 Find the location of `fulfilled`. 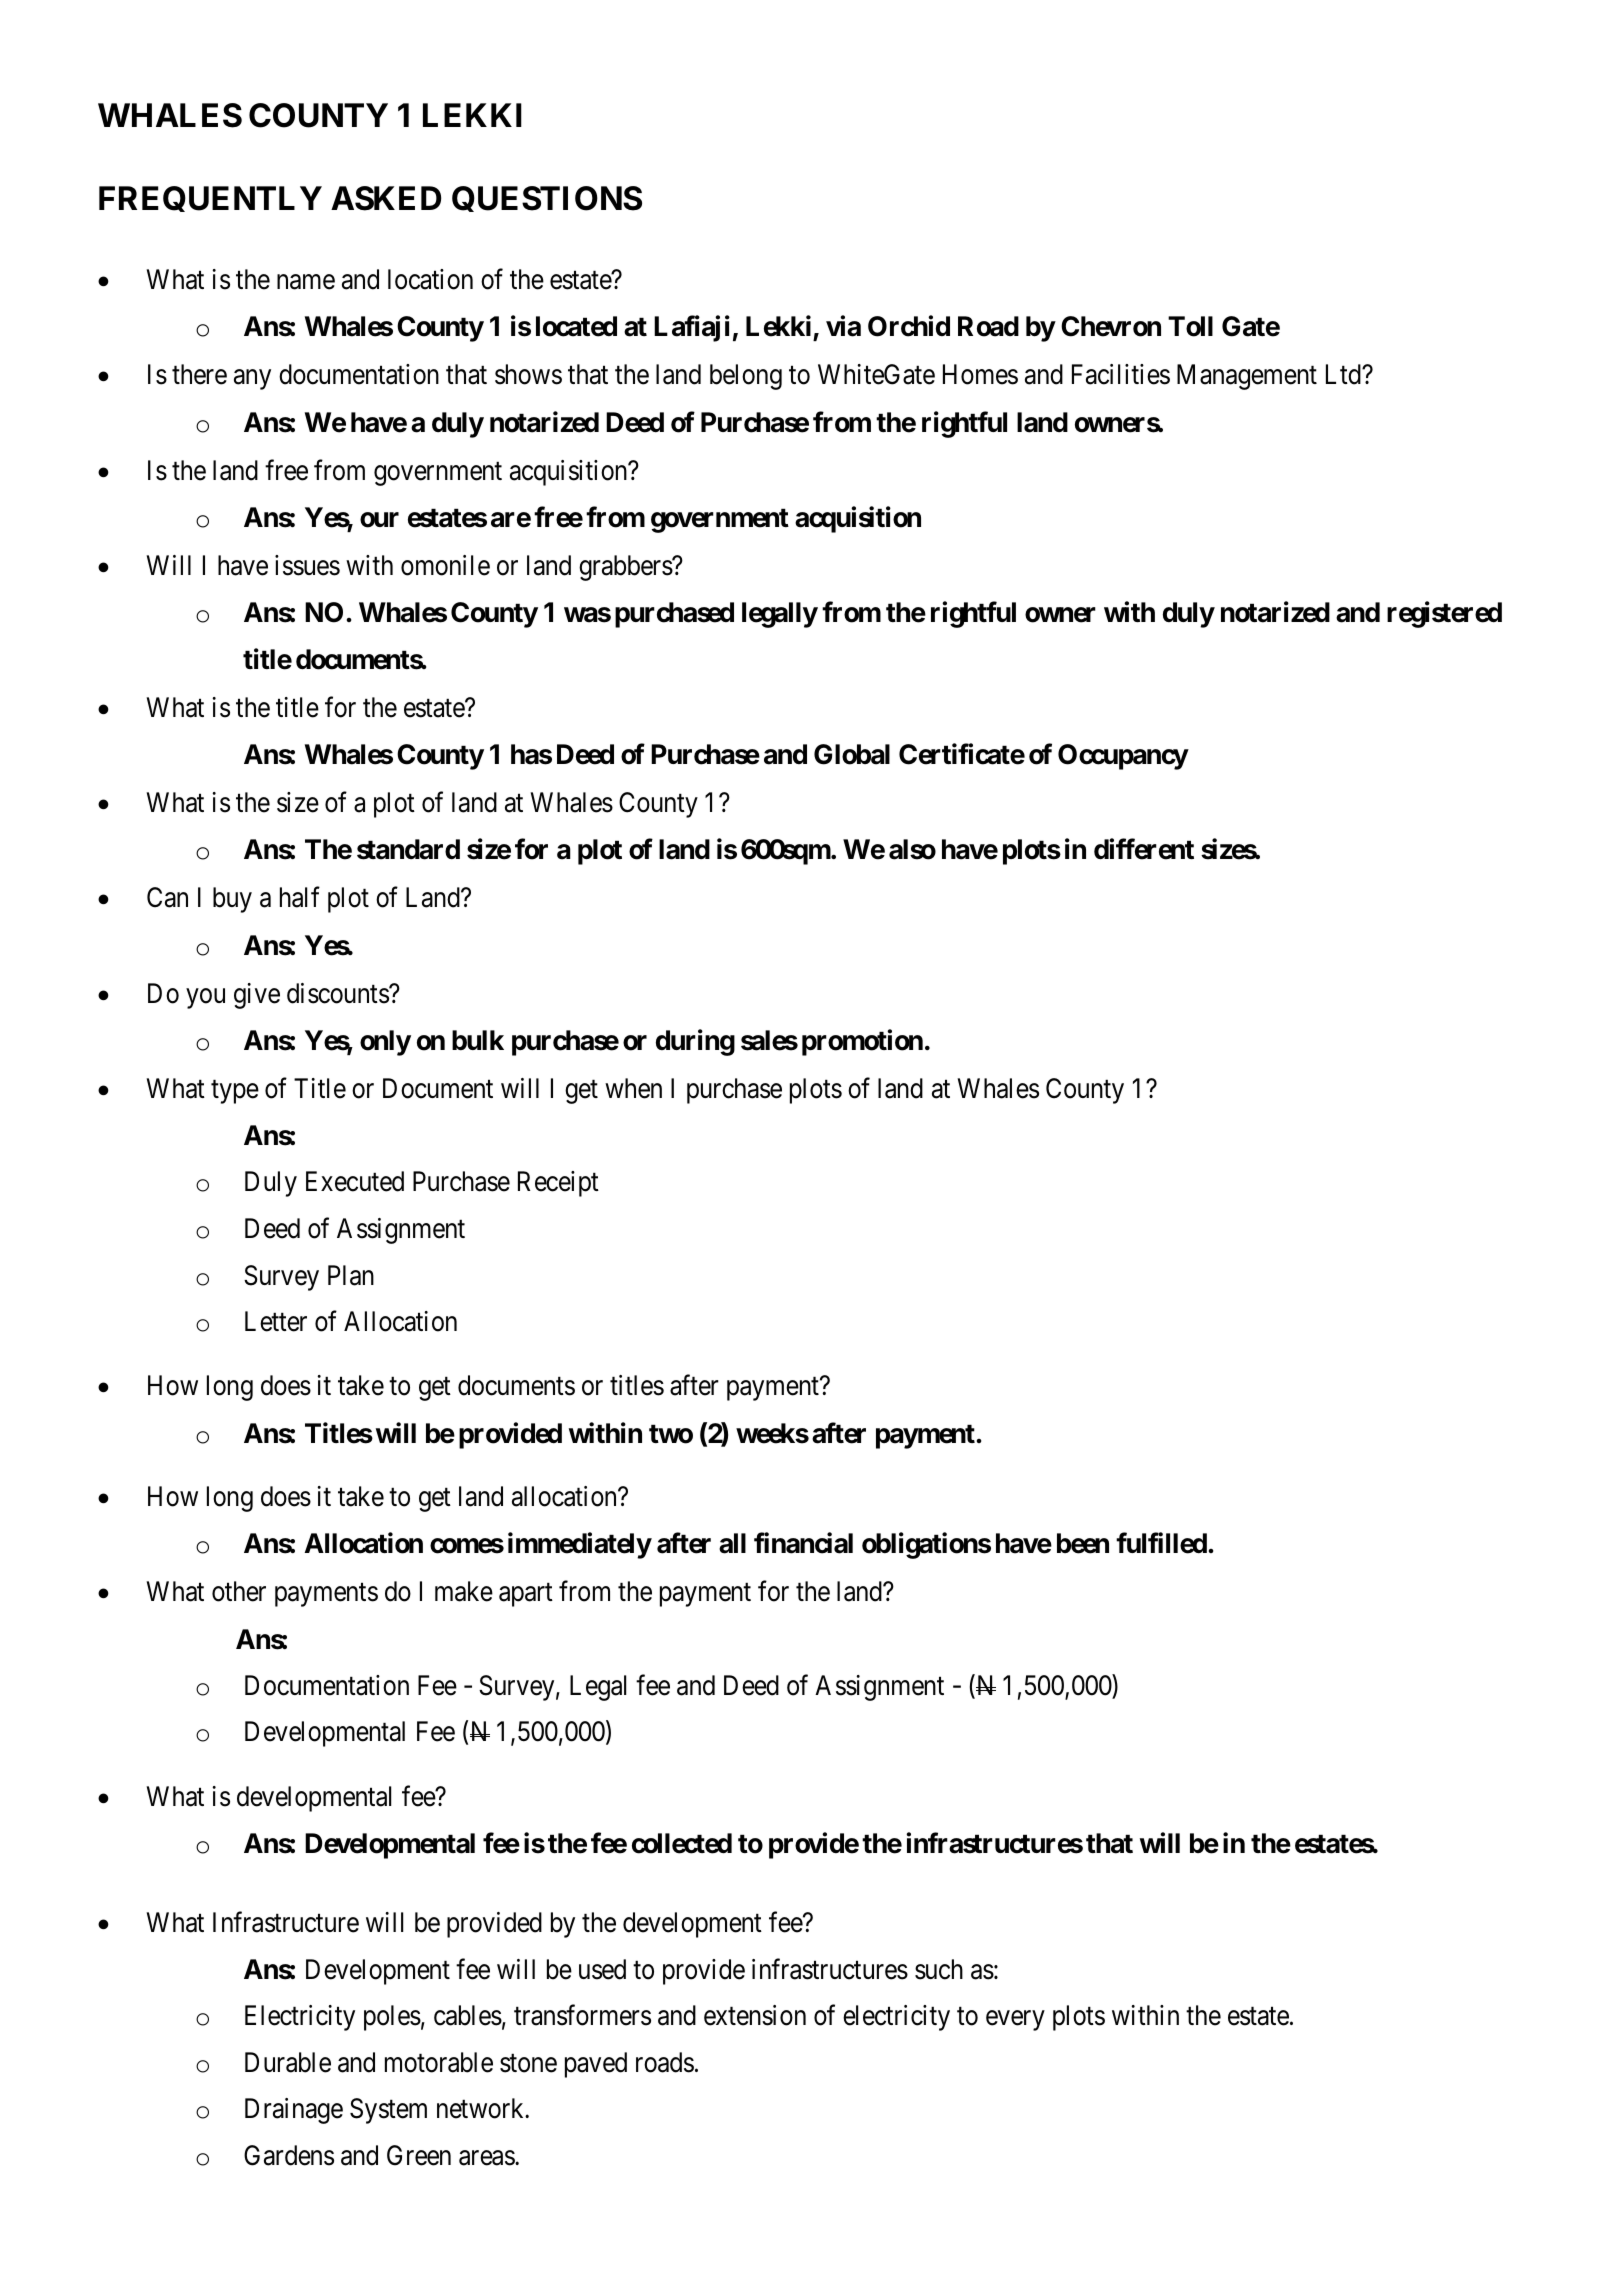

fulfilled is located at coordinates (1161, 1543).
